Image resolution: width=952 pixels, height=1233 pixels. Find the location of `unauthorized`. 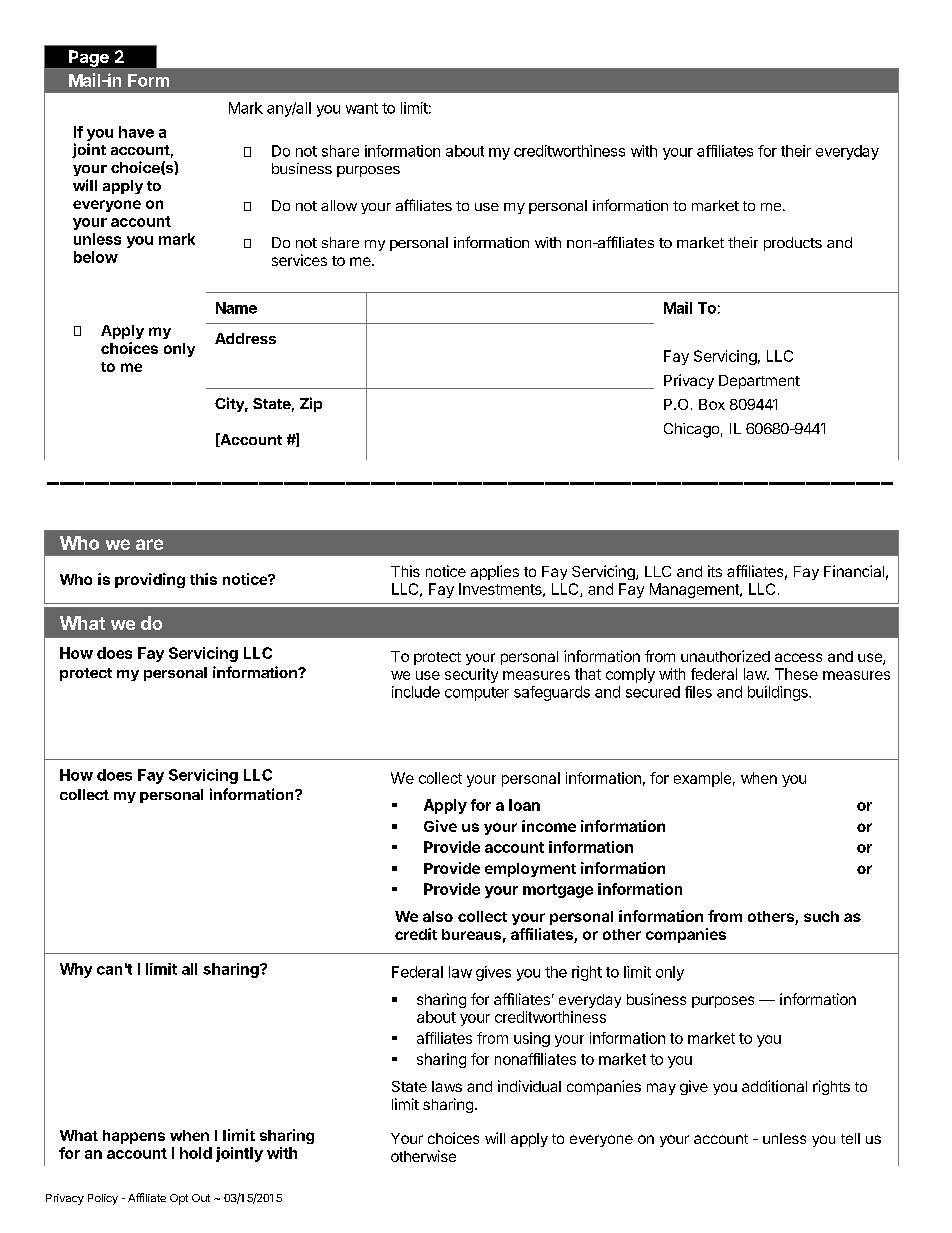

unauthorized is located at coordinates (725, 656).
